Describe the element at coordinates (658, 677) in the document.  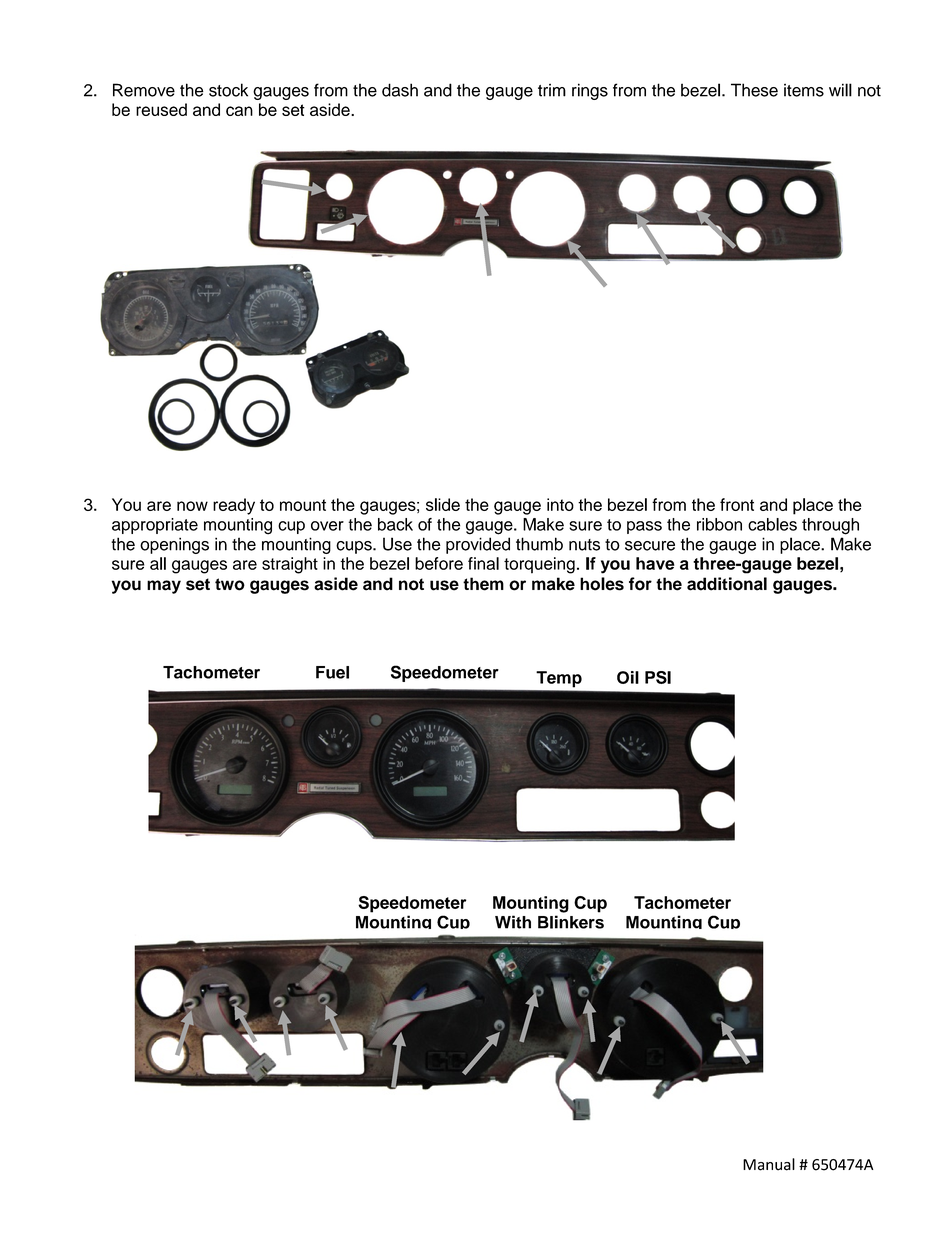
I see `PSI` at that location.
